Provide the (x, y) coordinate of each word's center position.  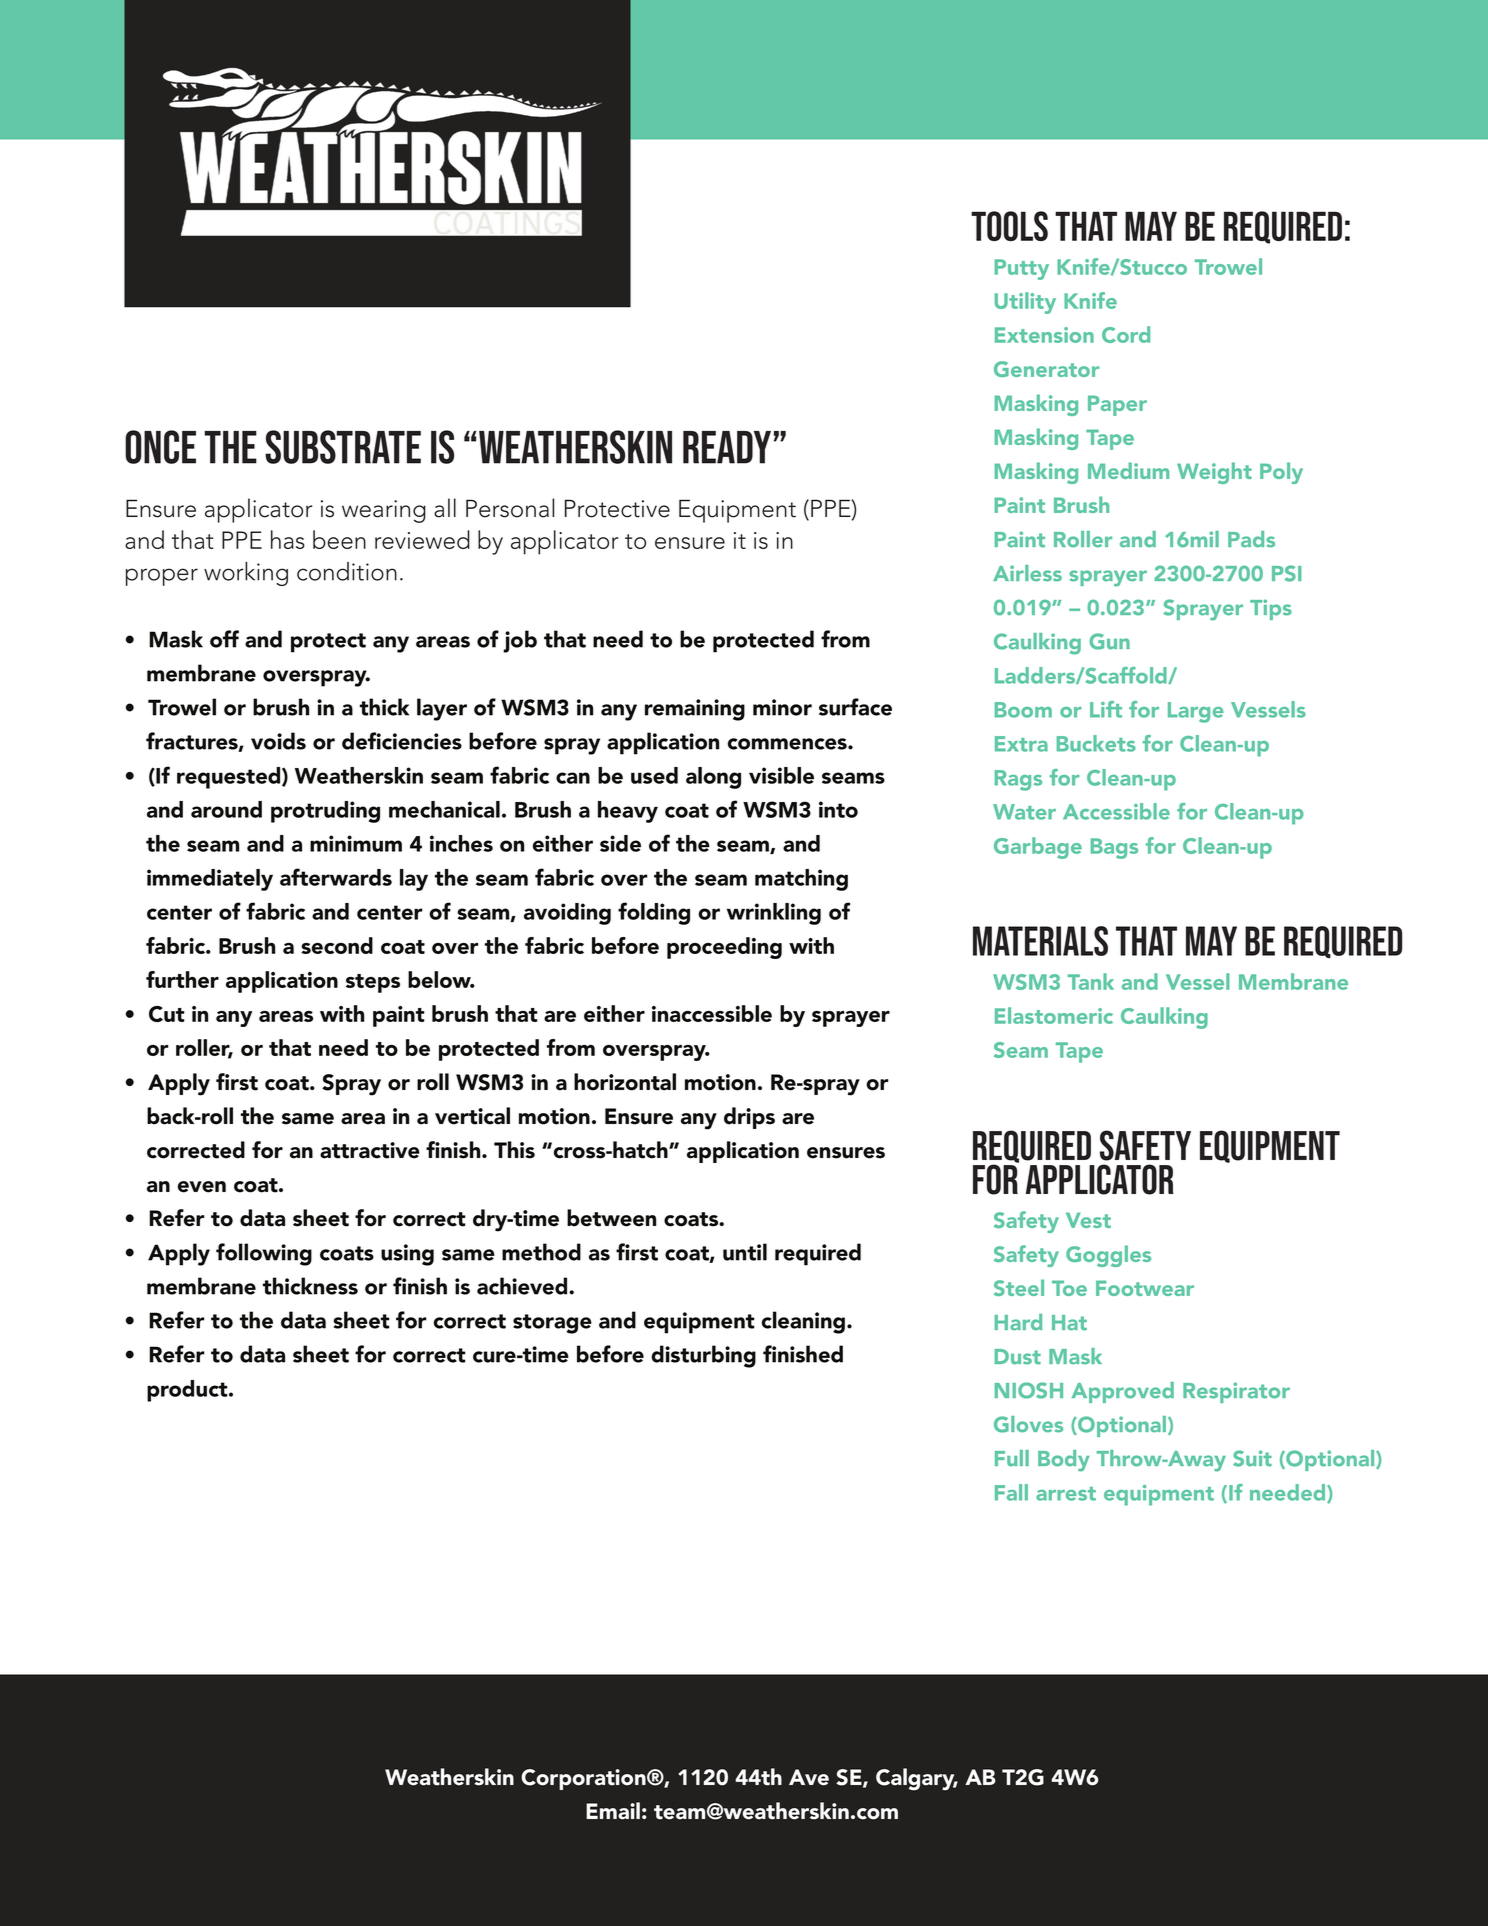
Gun (1109, 641)
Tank (1091, 981)
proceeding (724, 948)
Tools (1009, 226)
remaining (695, 710)
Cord (1126, 334)
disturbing (703, 1356)
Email (613, 1811)
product (188, 1391)
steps (373, 983)
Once (160, 447)
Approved (1122, 1392)
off (224, 639)
